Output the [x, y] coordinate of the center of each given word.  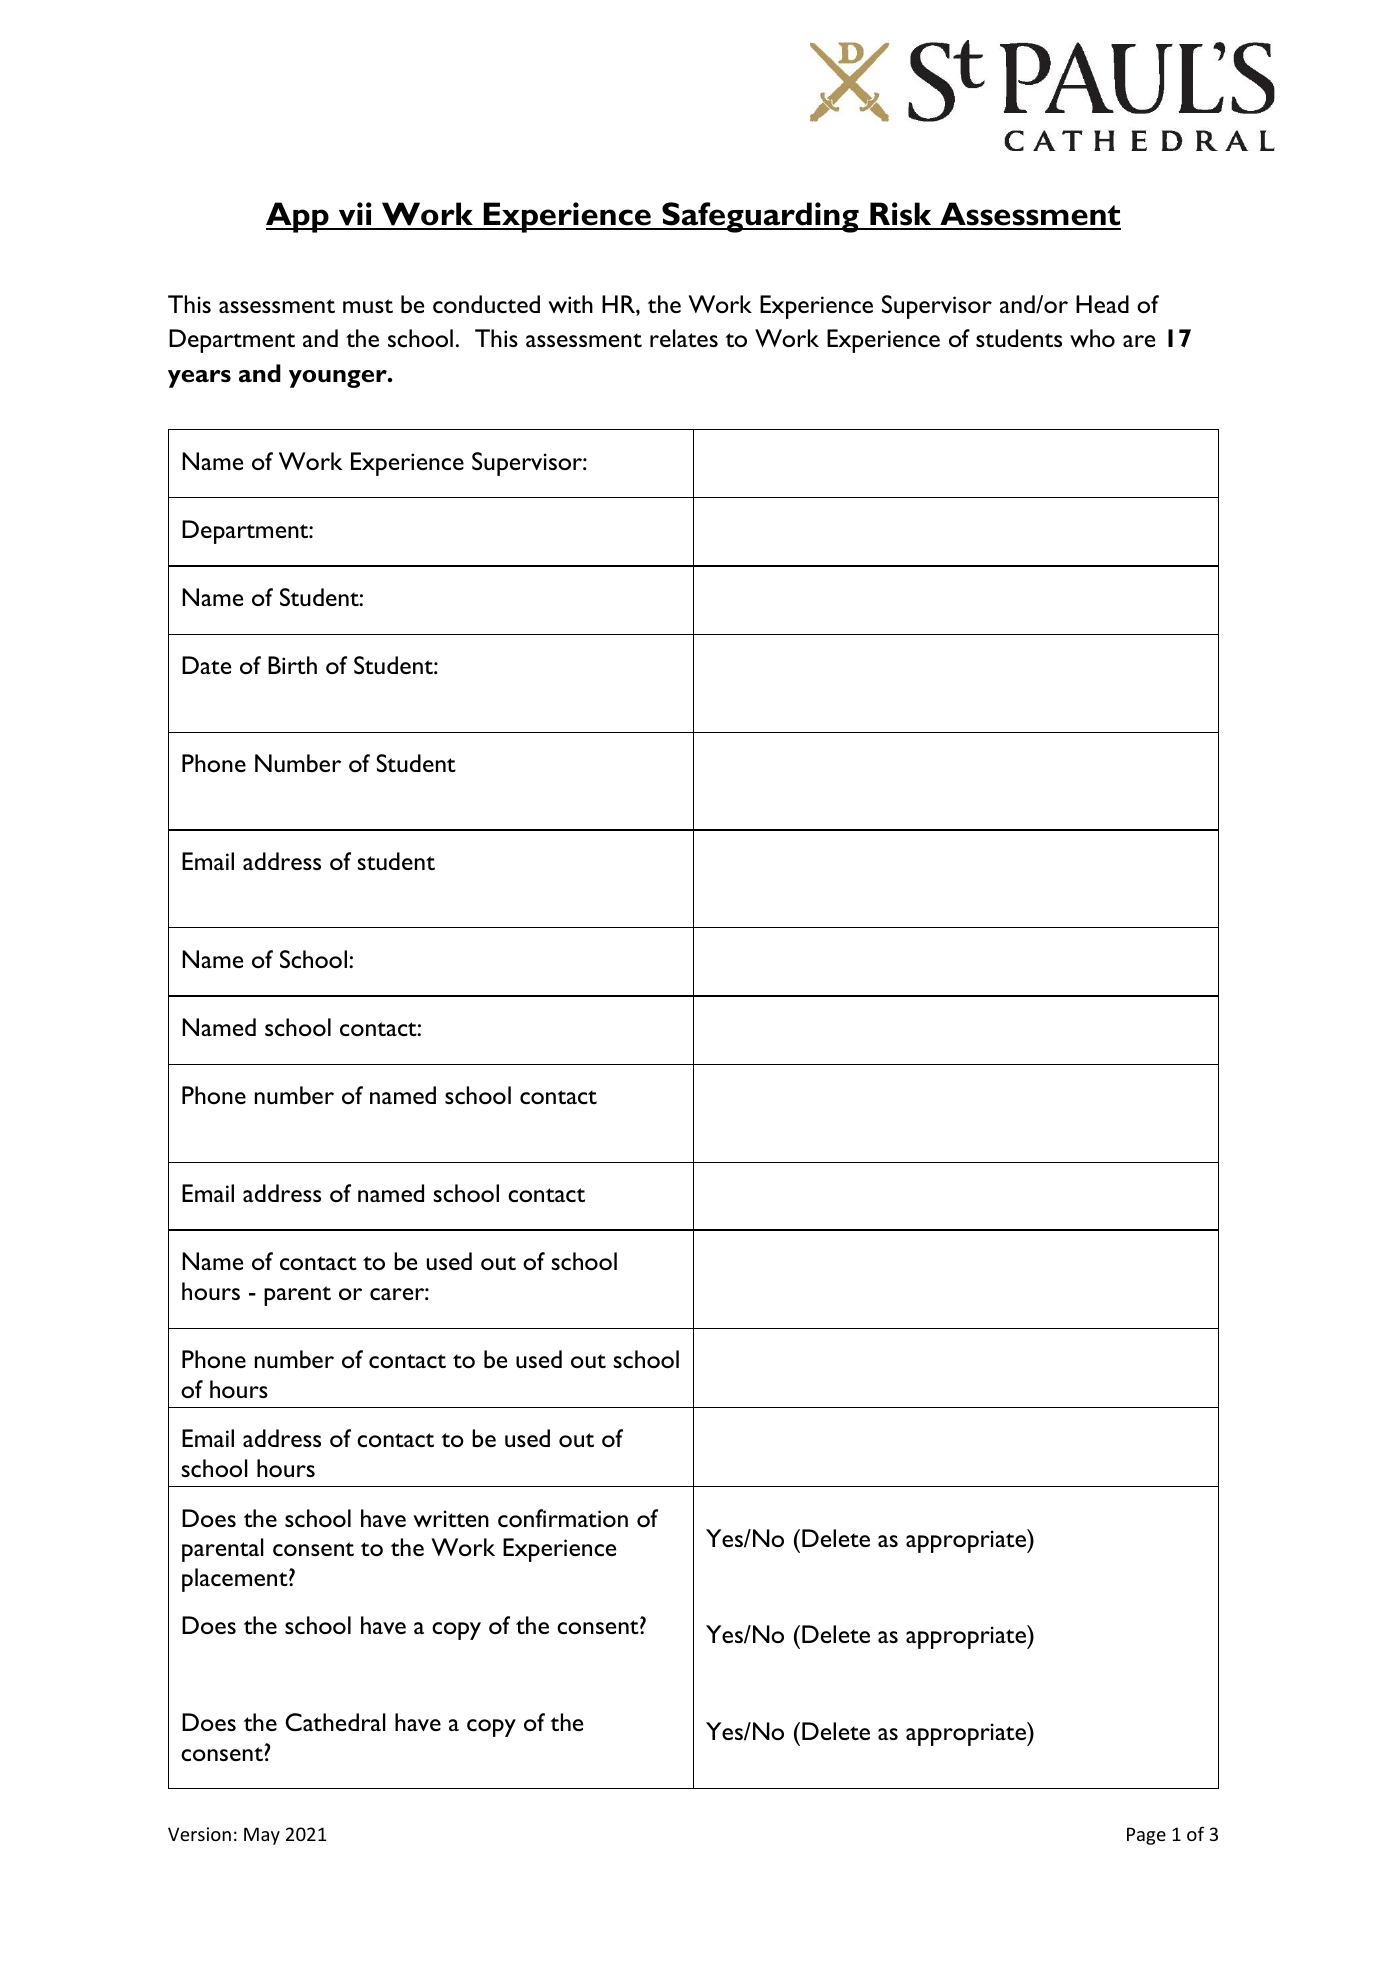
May [262, 1836]
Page [1146, 1836]
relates [684, 338]
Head [1102, 304]
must [368, 306]
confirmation [563, 1518]
